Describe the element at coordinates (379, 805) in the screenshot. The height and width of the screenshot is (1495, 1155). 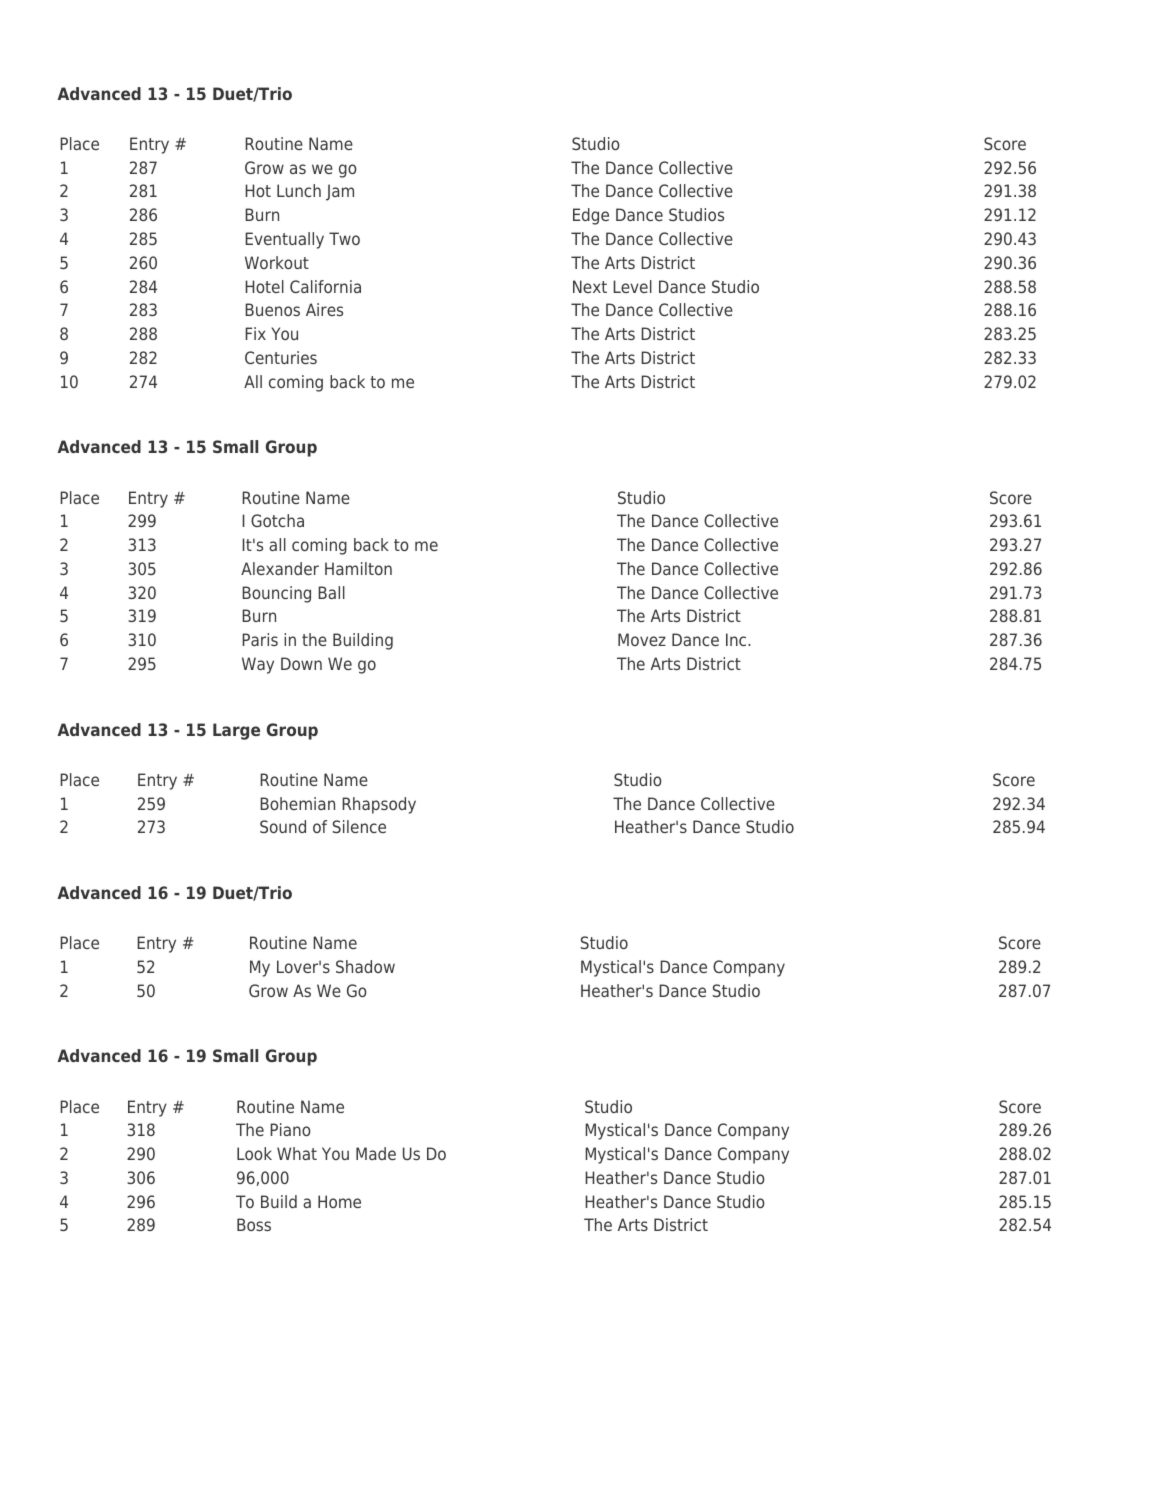
I see `Rhapsody` at that location.
